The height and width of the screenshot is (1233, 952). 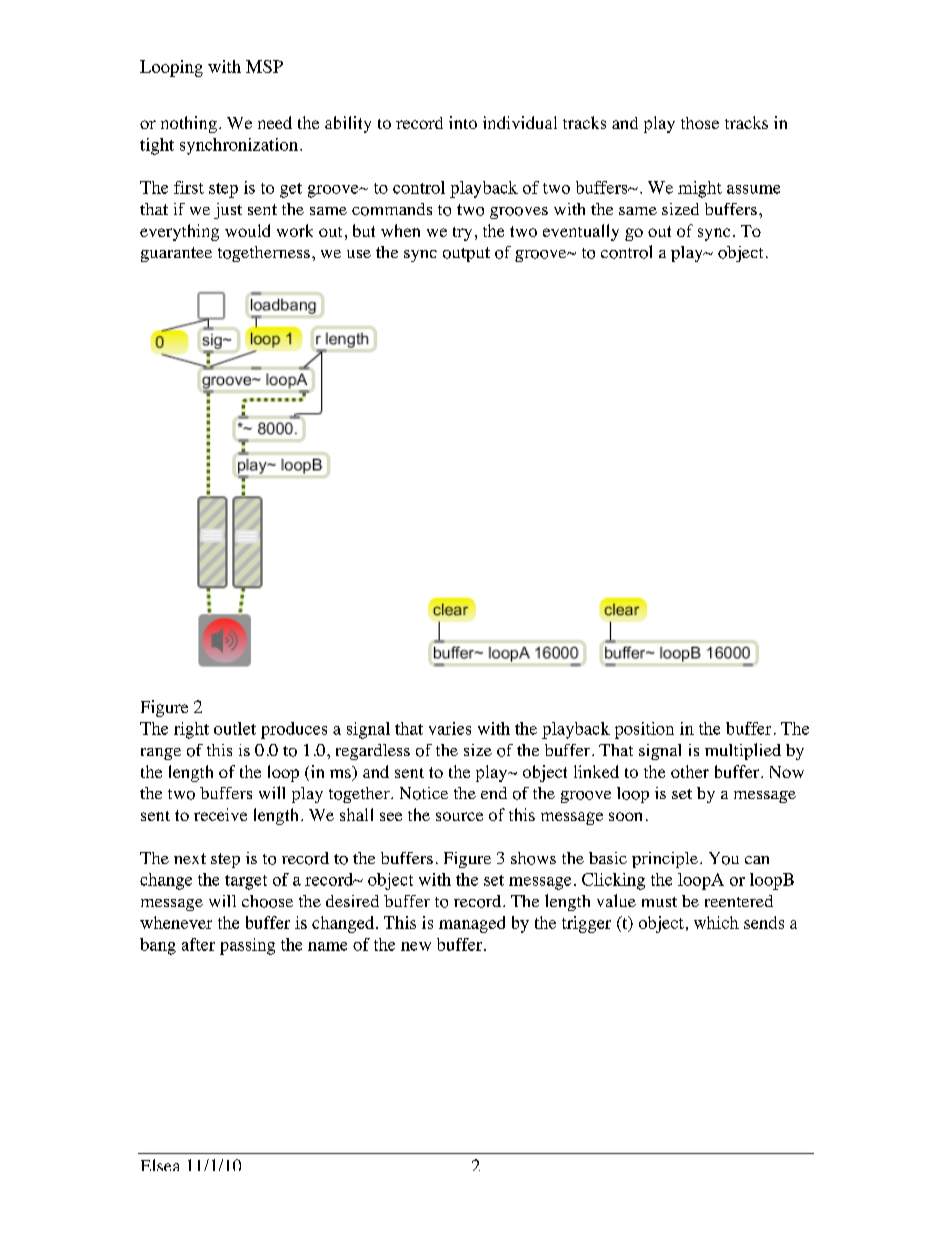 I want to click on position, so click(x=644, y=730).
